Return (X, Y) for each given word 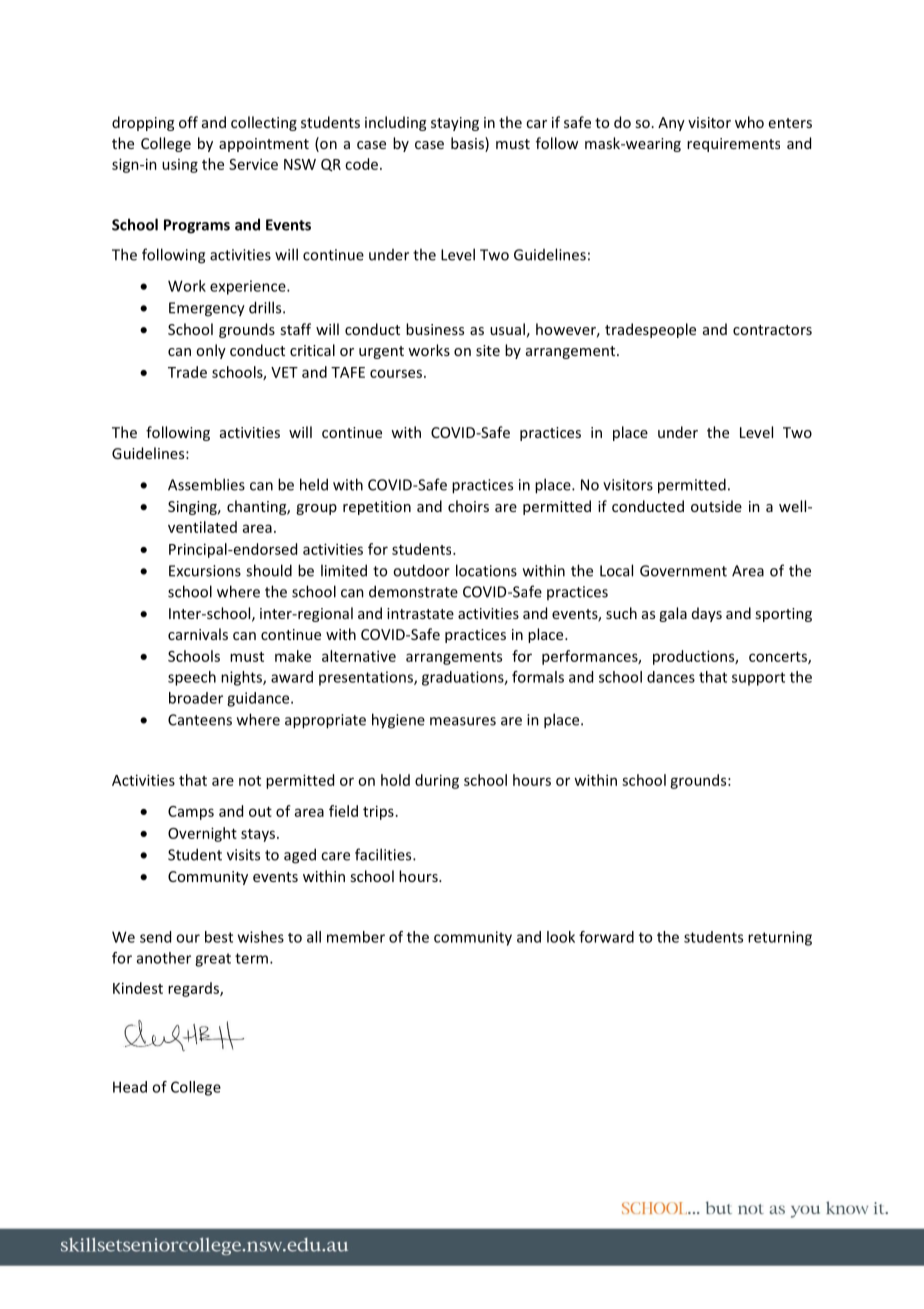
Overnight (202, 834)
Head (130, 1087)
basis (468, 144)
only (211, 351)
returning (780, 938)
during (437, 781)
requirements (733, 145)
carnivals (198, 634)
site (488, 350)
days (707, 614)
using (180, 166)
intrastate (420, 613)
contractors (772, 330)
